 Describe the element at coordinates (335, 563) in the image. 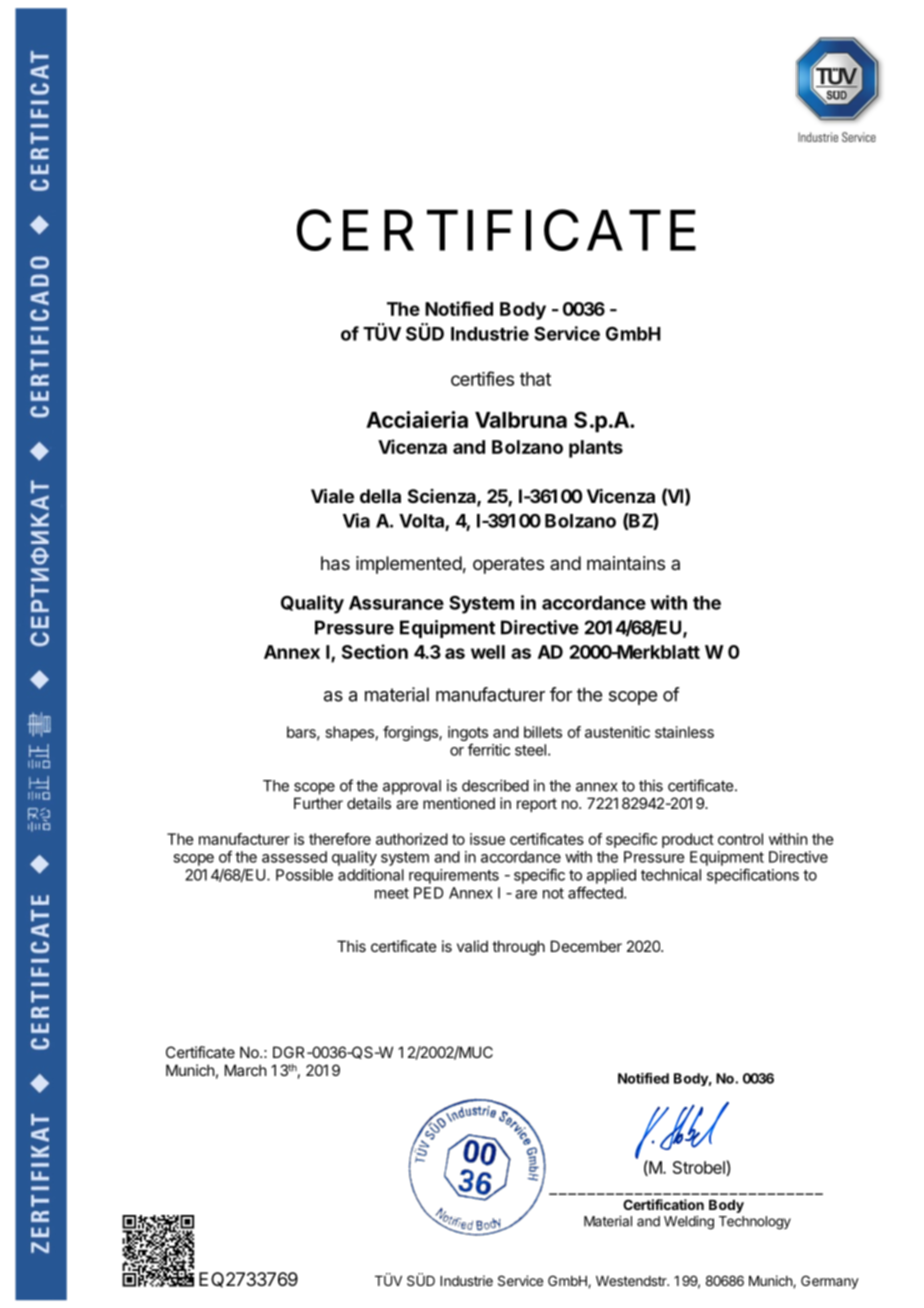

I see `has` at that location.
